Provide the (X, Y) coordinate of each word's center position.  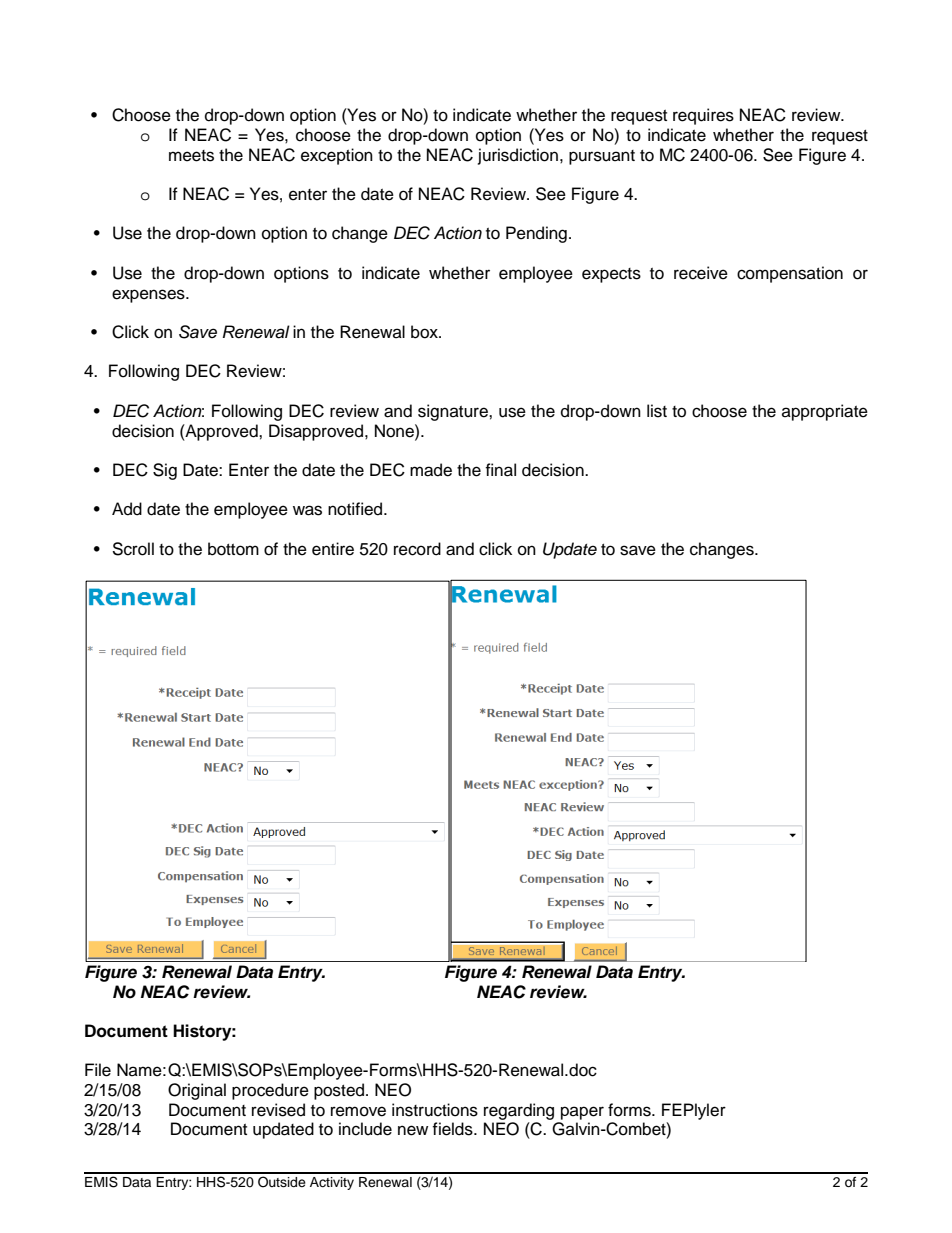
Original (197, 1091)
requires (703, 116)
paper (582, 1113)
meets (191, 156)
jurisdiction (518, 156)
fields (453, 1129)
